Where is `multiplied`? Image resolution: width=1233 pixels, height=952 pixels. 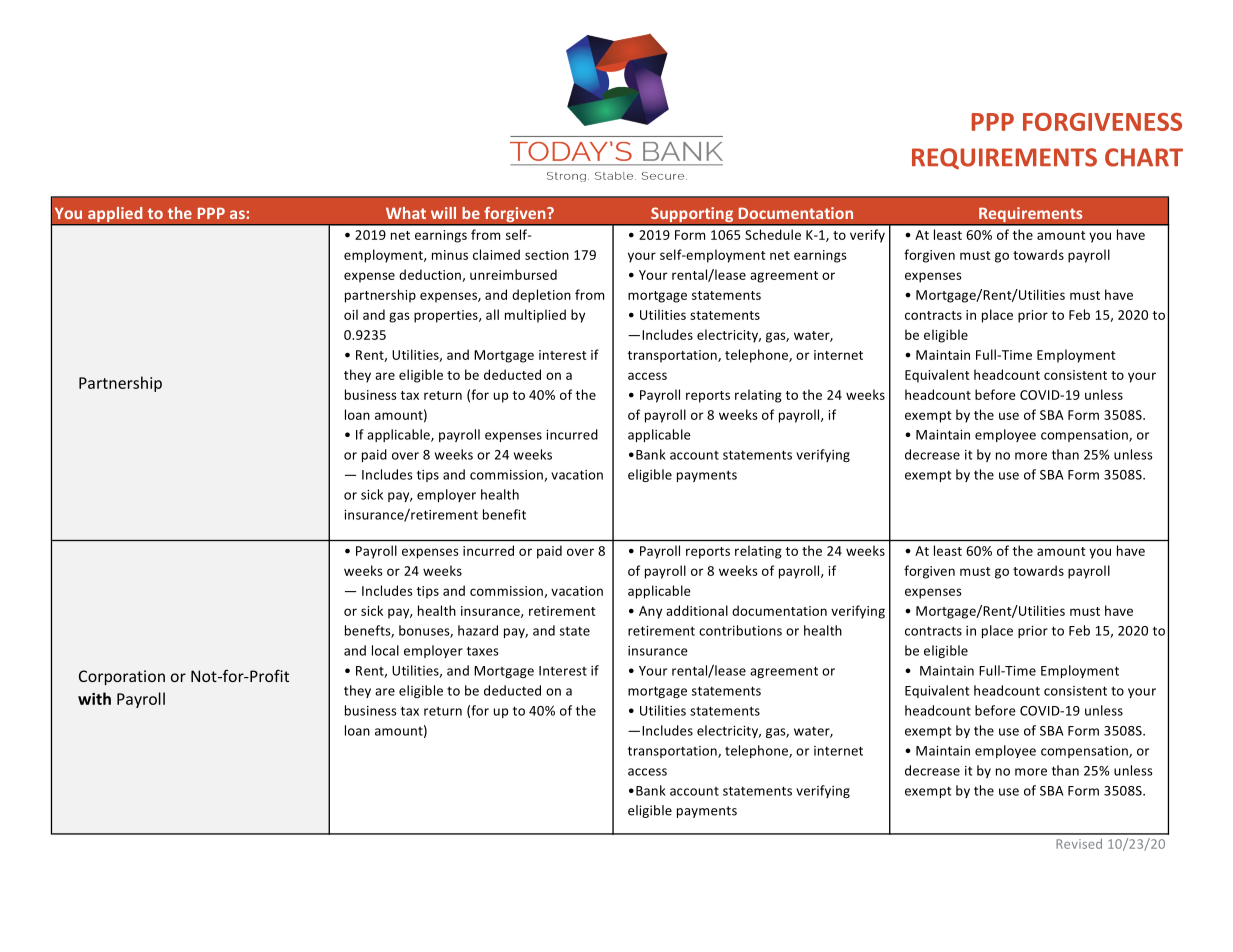
multiplied is located at coordinates (535, 316).
